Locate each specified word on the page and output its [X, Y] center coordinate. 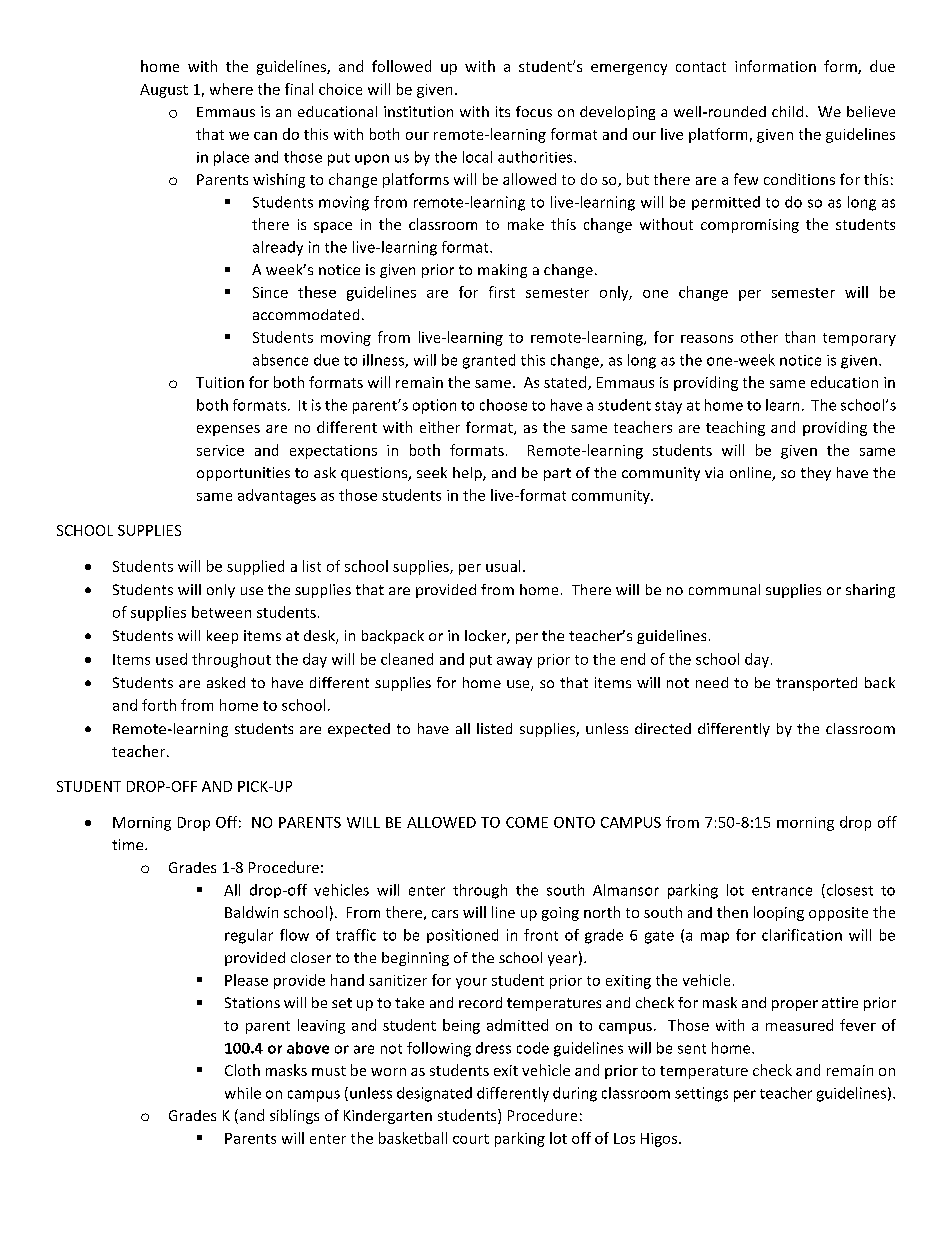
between [221, 612]
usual [503, 566]
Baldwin [251, 912]
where [231, 89]
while [243, 1093]
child [787, 111]
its [503, 111]
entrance [782, 891]
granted [489, 361]
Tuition [220, 382]
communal [724, 589]
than [800, 337]
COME [527, 822]
